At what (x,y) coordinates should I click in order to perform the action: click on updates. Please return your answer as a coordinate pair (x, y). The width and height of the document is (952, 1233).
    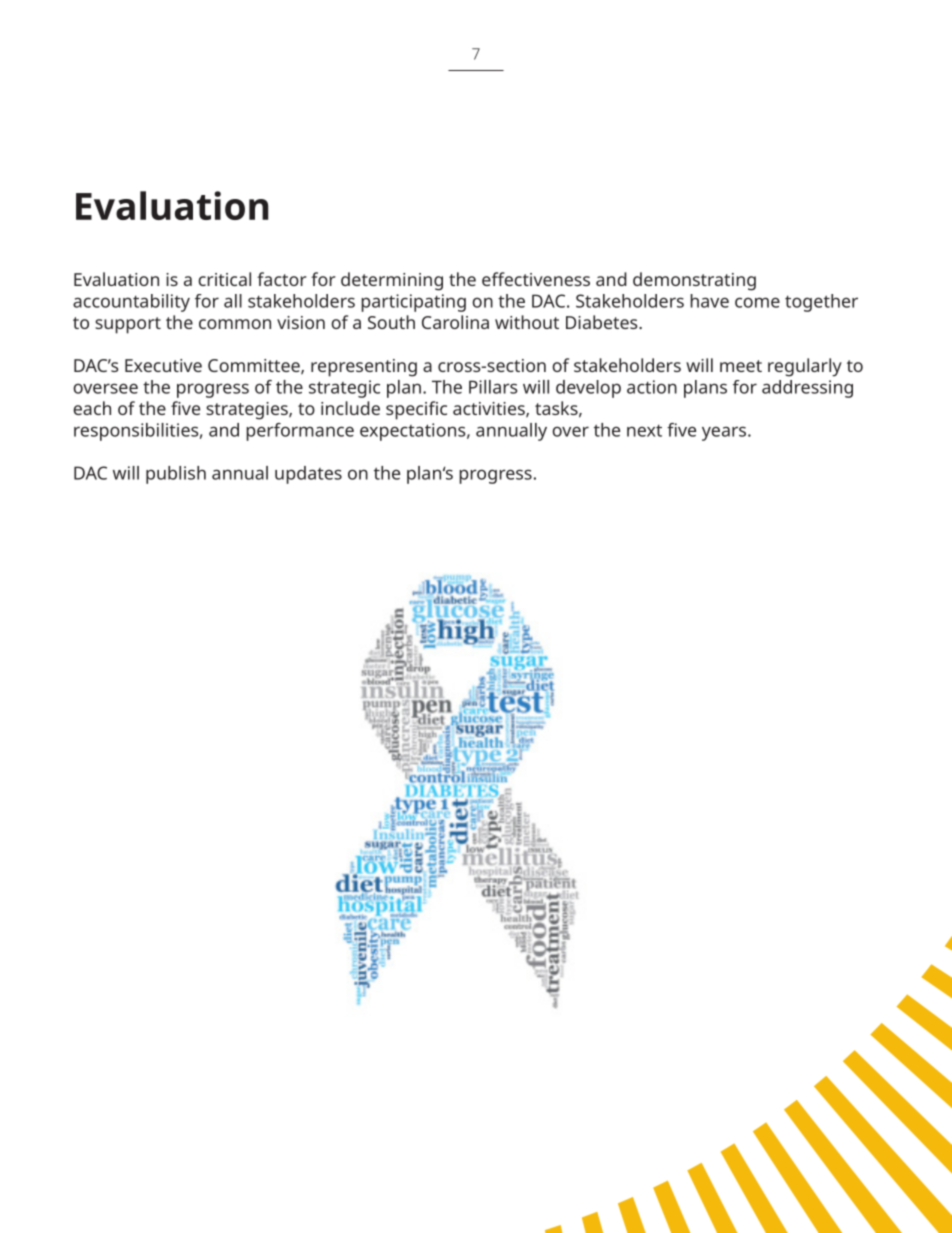
    Looking at the image, I should click on (308, 475).
